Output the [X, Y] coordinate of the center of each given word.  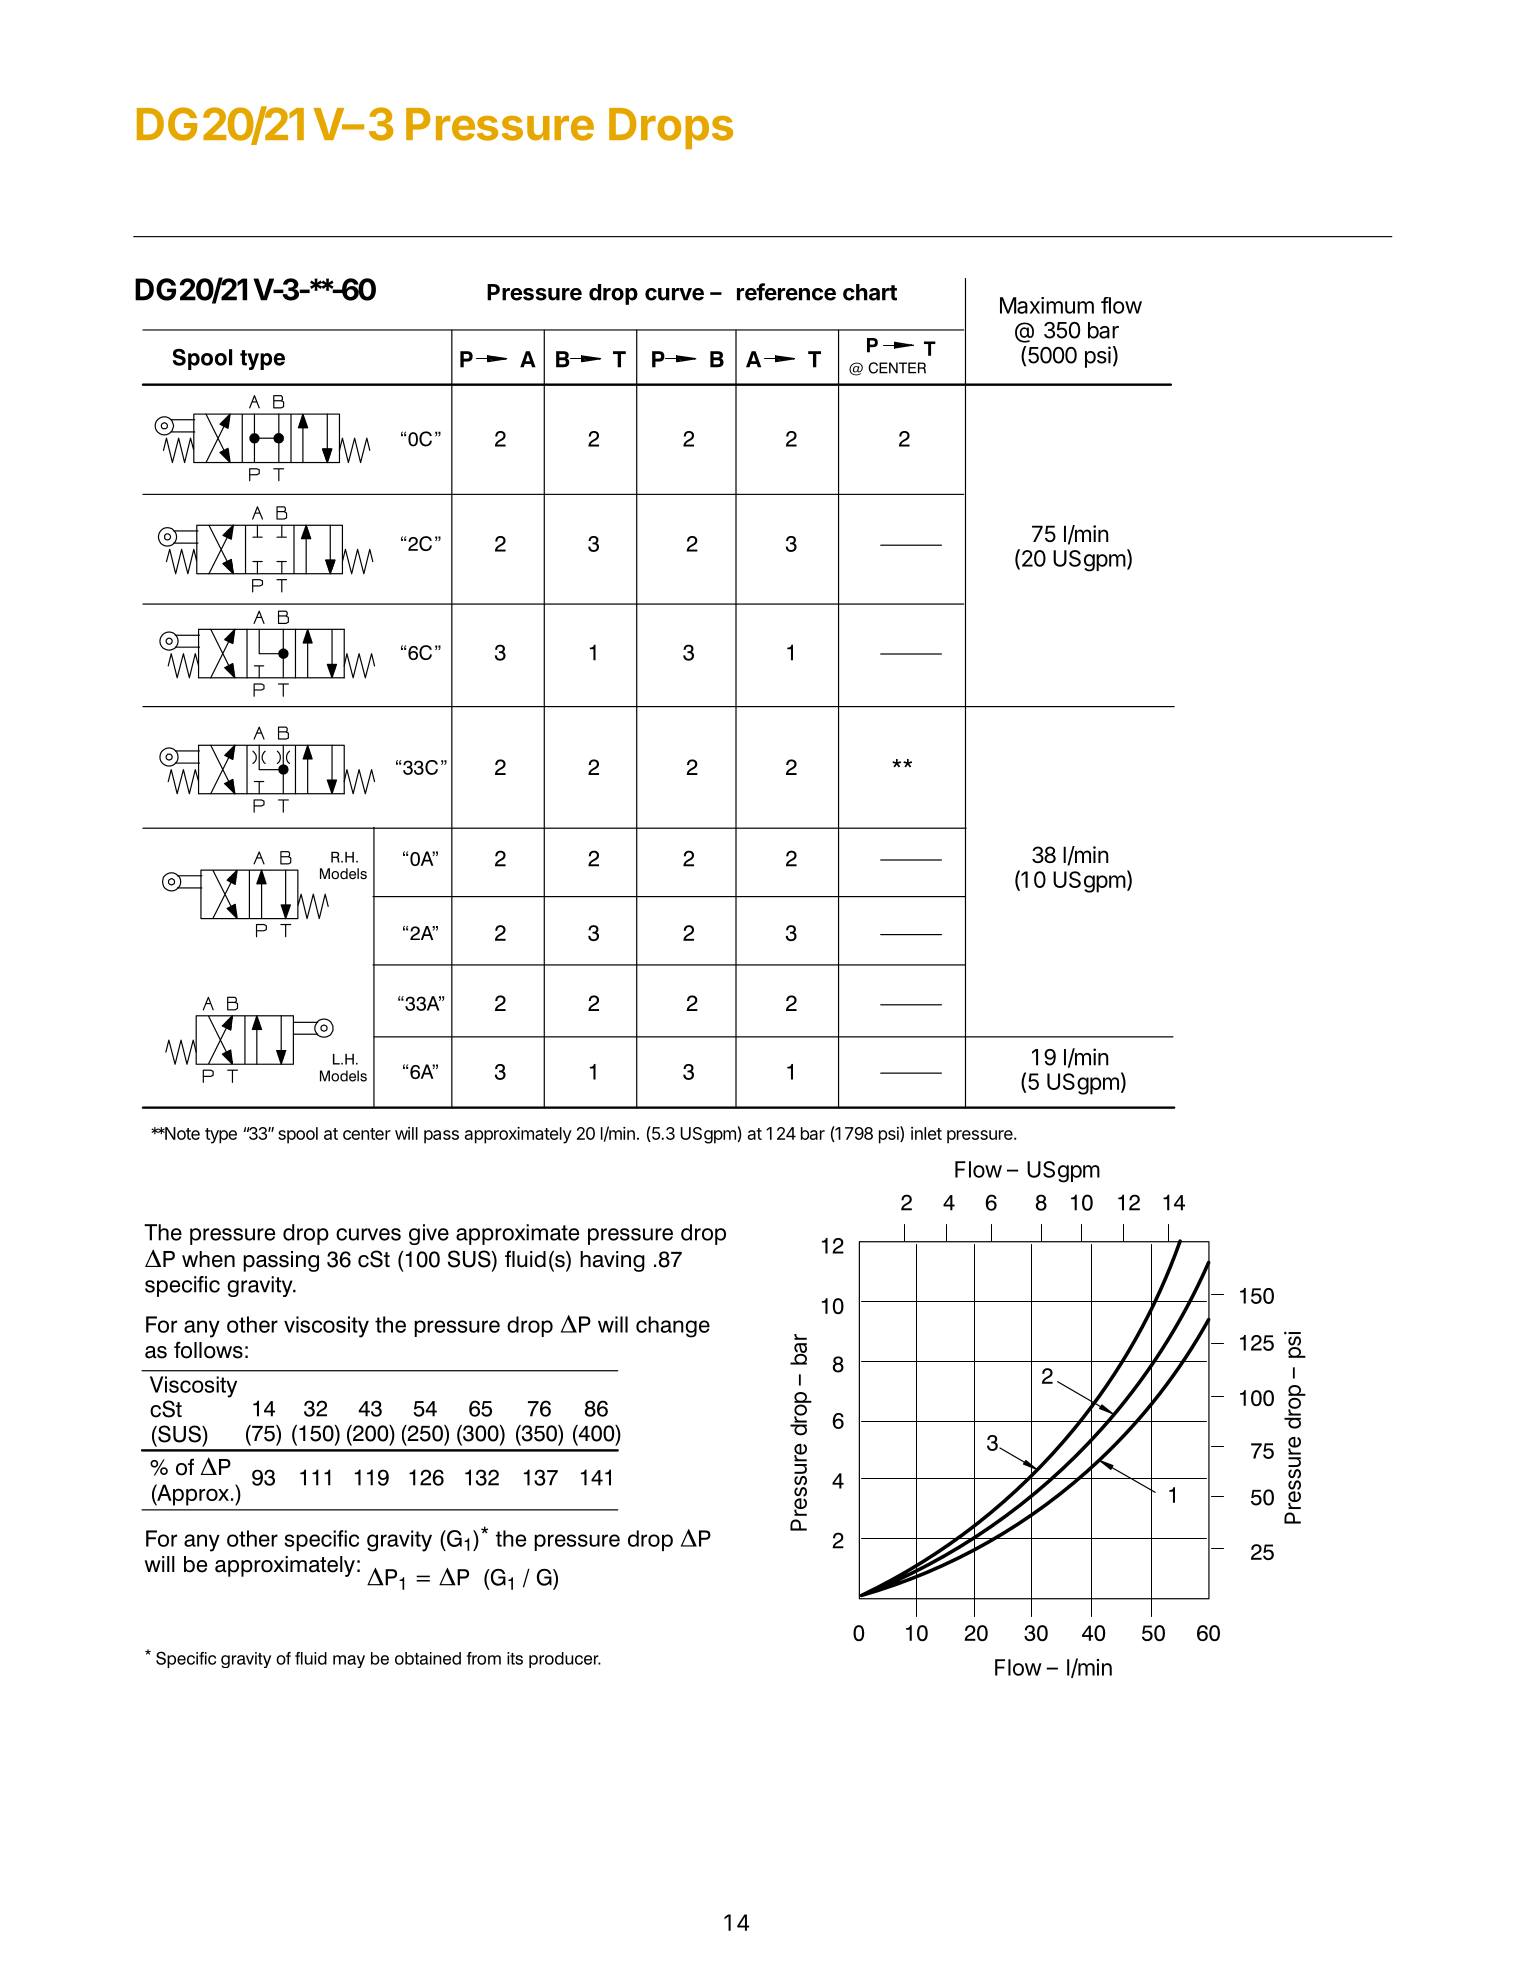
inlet [926, 1133]
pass [441, 1137]
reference [786, 292]
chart [870, 292]
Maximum [1047, 305]
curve [674, 294]
